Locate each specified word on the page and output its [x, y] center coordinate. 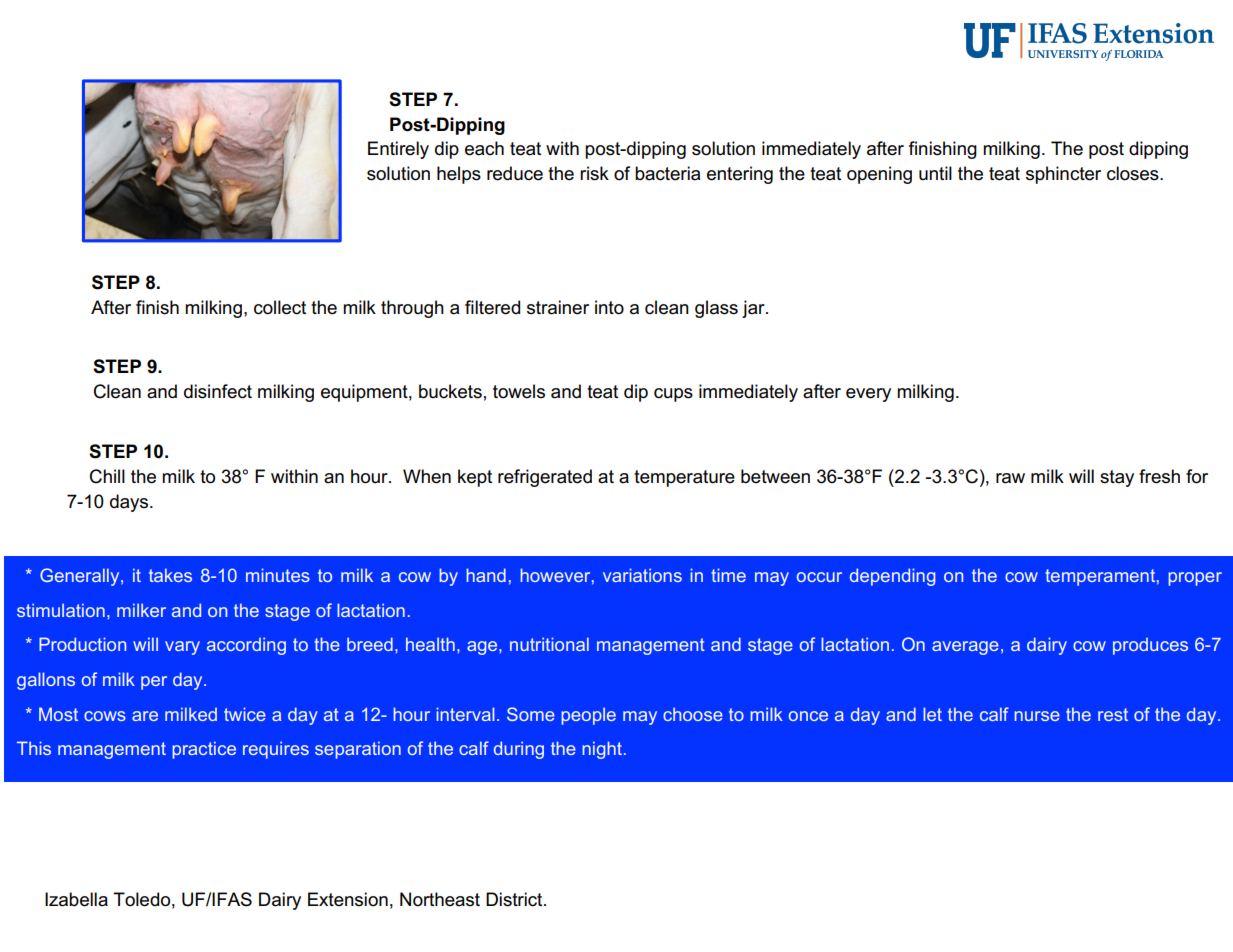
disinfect [218, 391]
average [965, 648]
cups [673, 395]
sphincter [1063, 175]
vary [182, 648]
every [868, 395]
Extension [348, 899]
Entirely [398, 150]
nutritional [549, 644]
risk [594, 173]
